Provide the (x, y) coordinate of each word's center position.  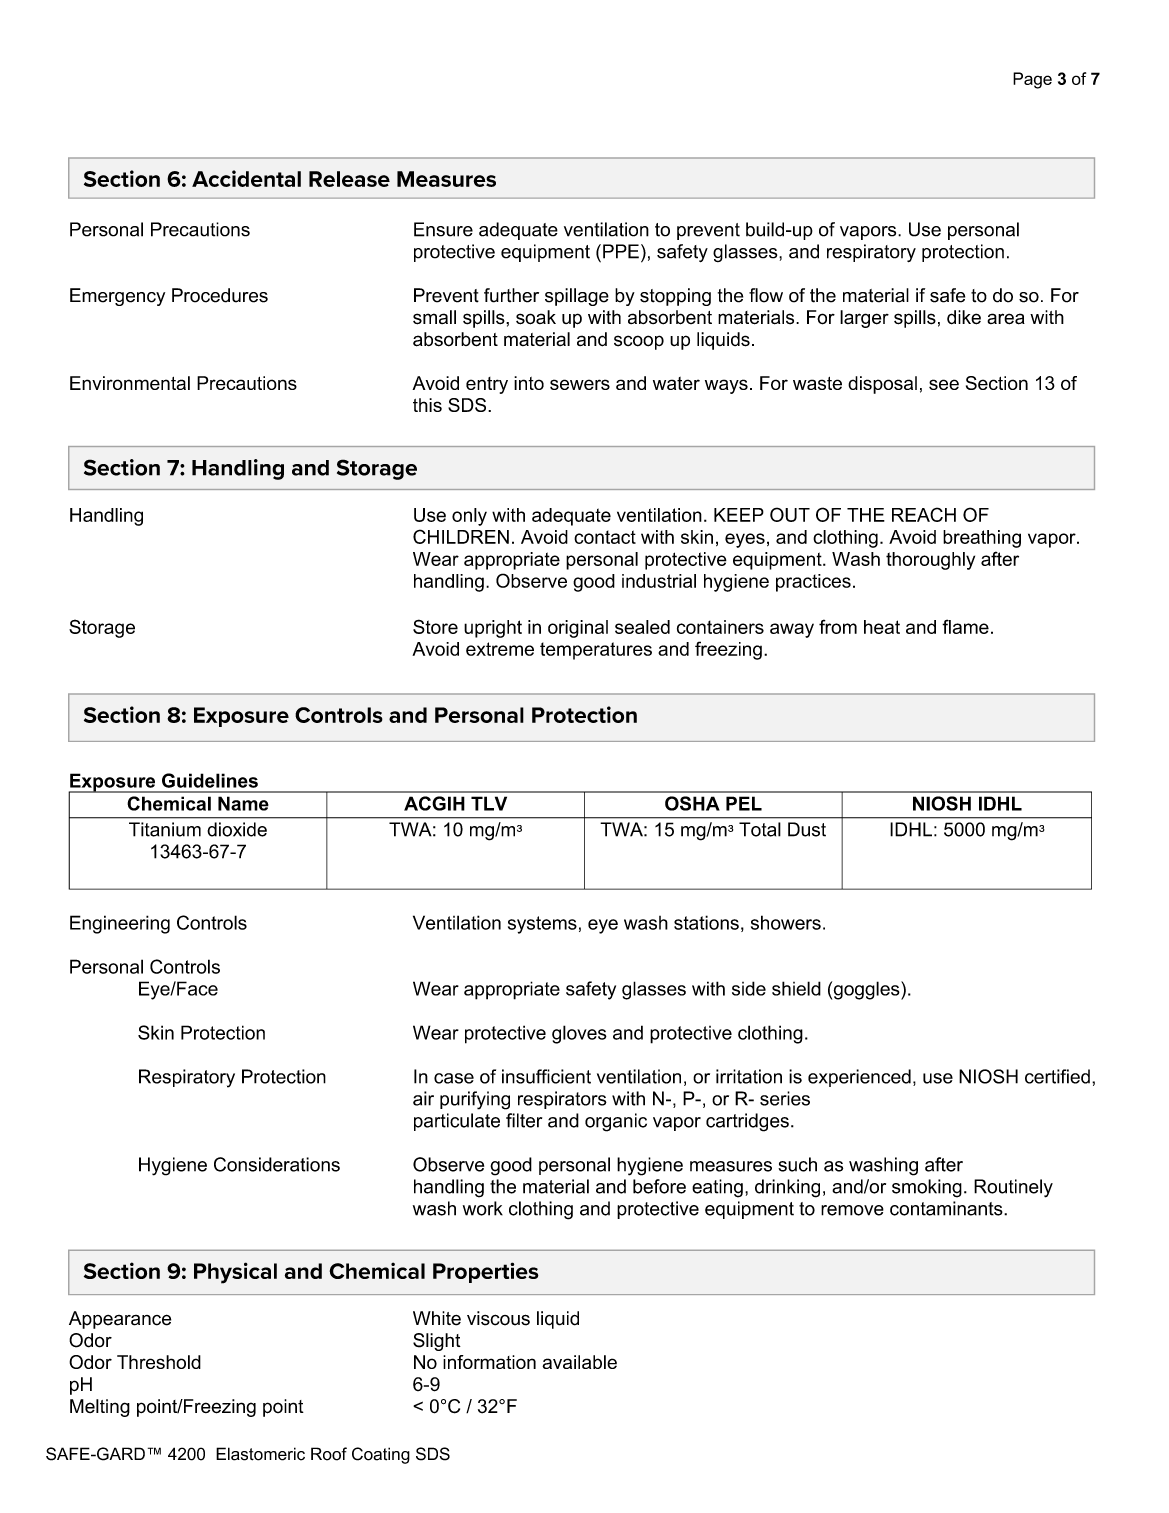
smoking (927, 1188)
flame (965, 626)
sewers (580, 384)
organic (616, 1122)
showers (786, 922)
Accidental (246, 178)
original (578, 629)
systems (542, 925)
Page (1032, 80)
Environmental (130, 383)
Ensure (443, 229)
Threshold (159, 1362)
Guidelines (210, 780)
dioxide (237, 829)
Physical (235, 1273)
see (944, 384)
